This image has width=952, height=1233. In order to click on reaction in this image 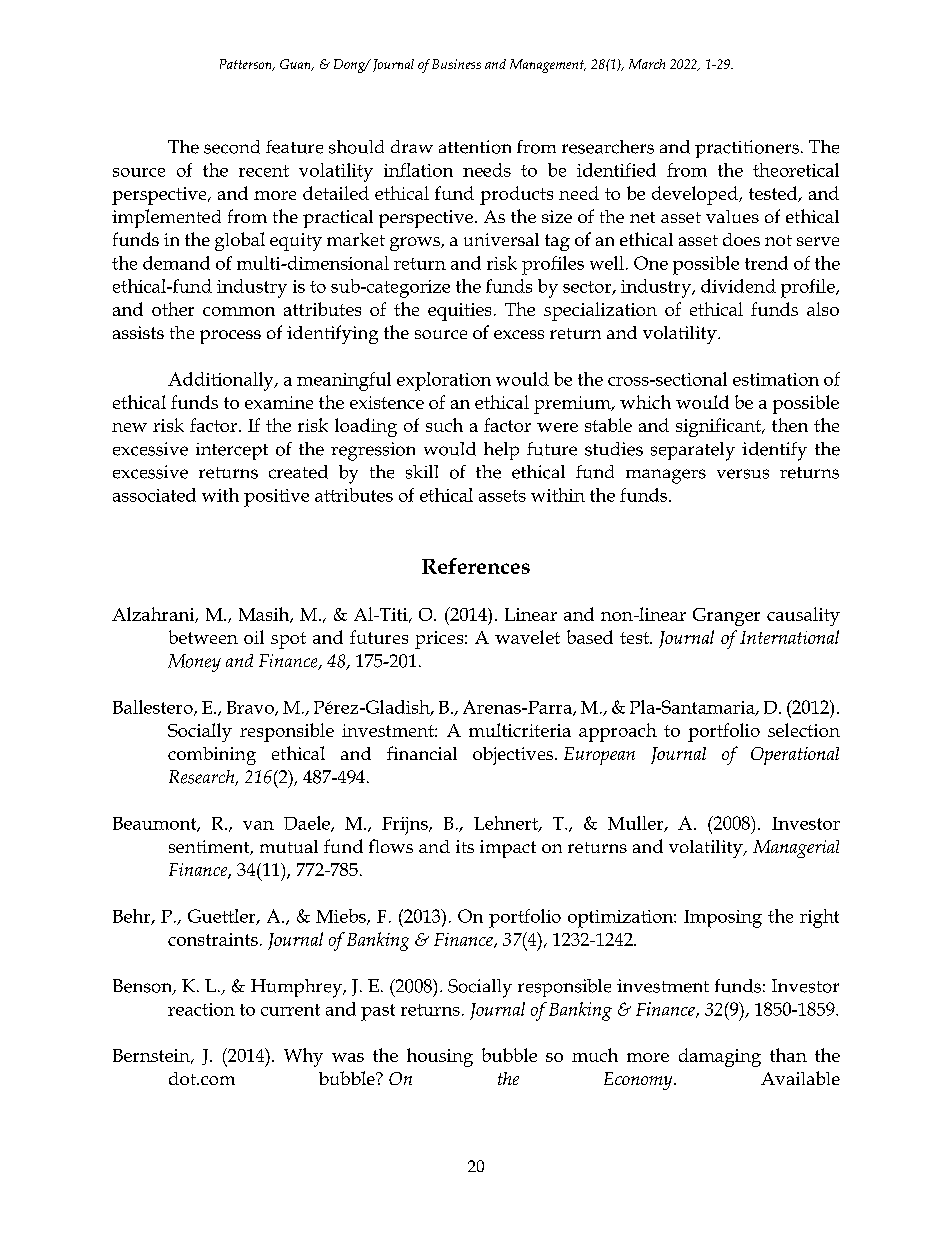, I will do `click(201, 1009)`.
